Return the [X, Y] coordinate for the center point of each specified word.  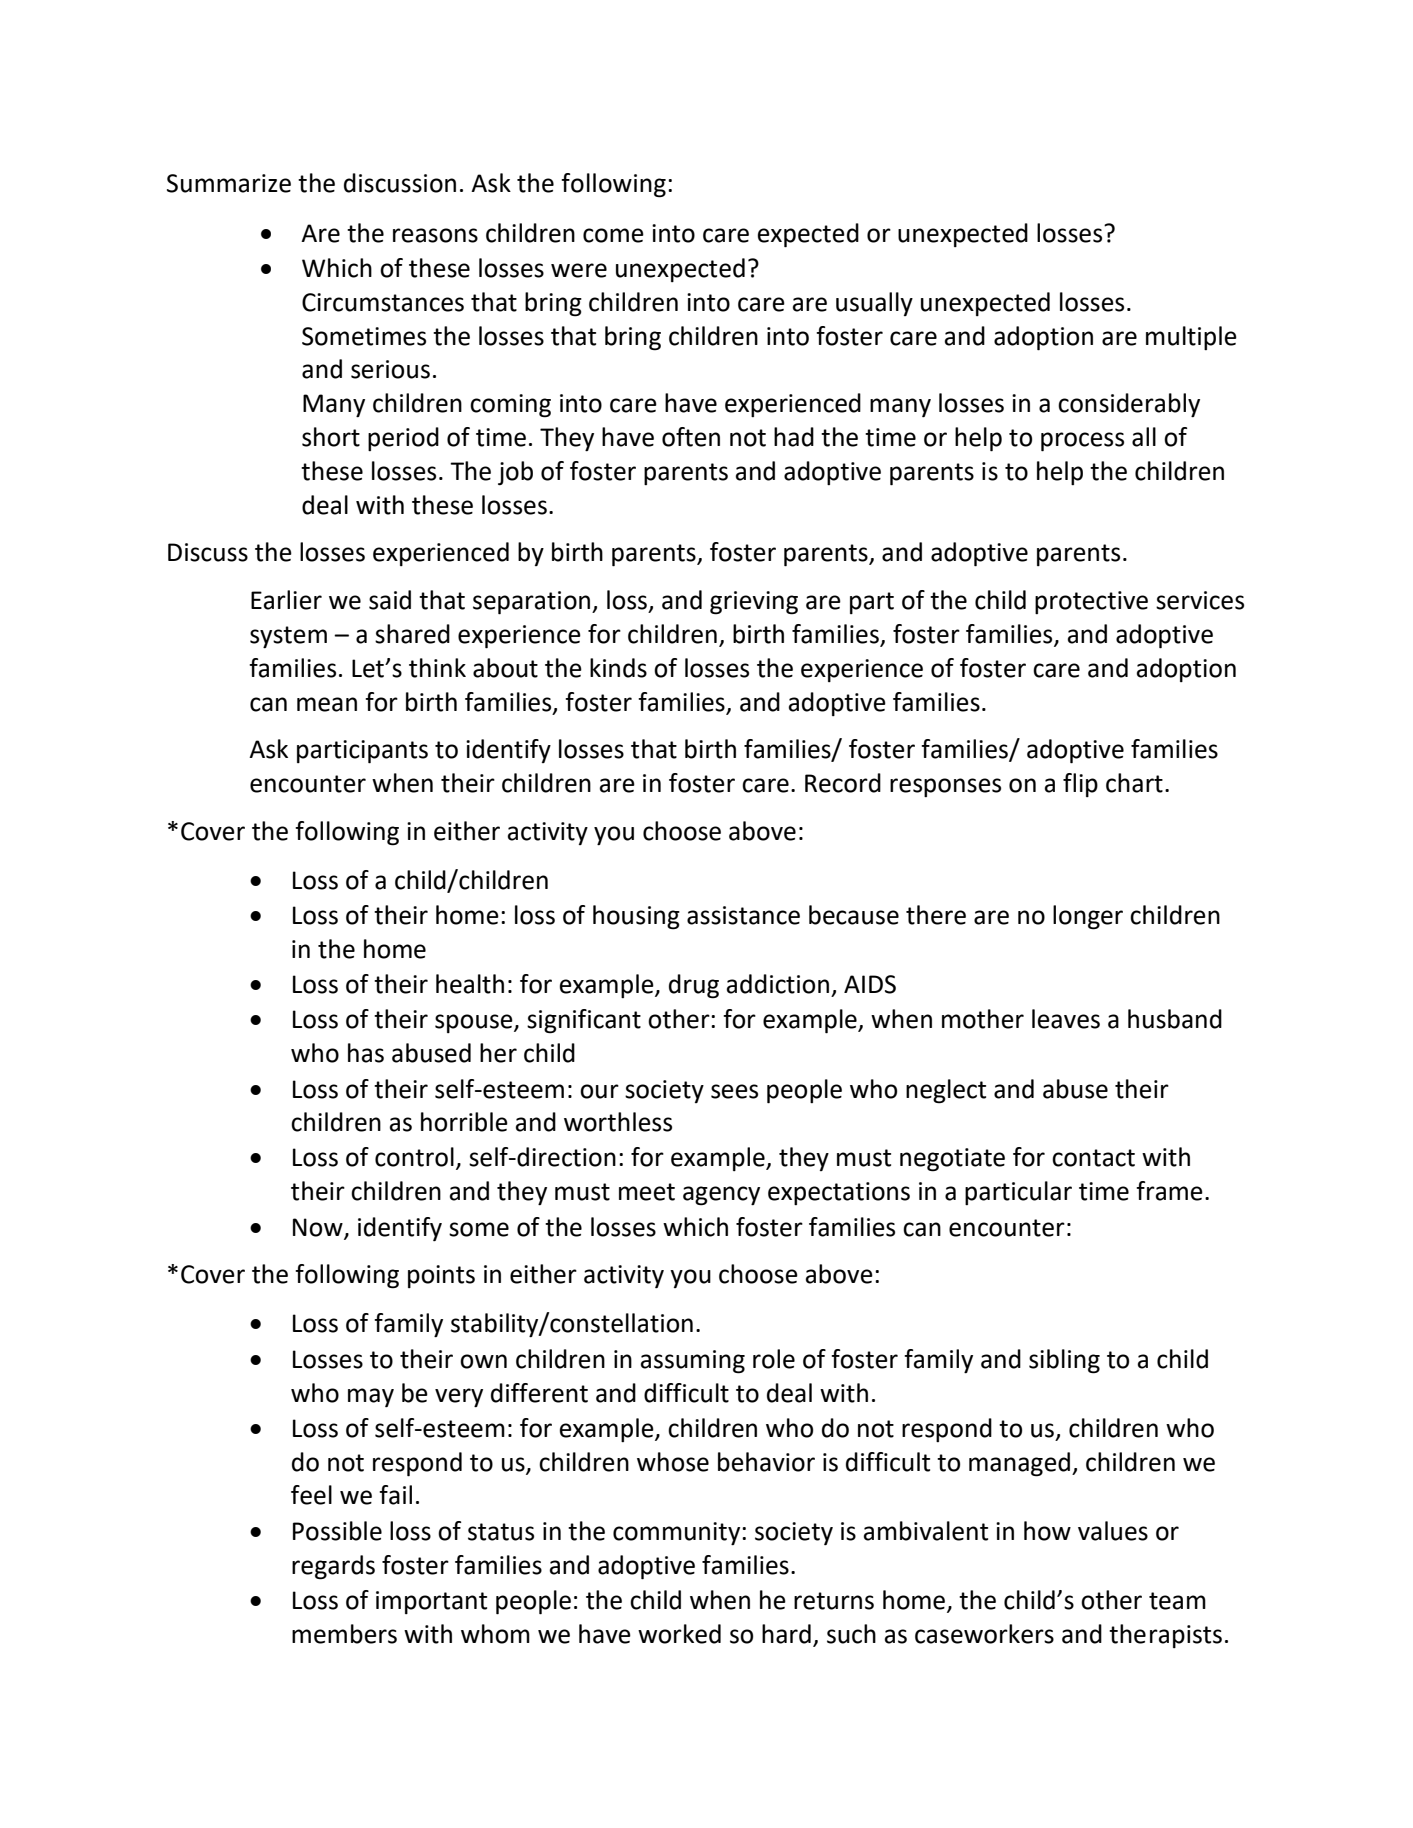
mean [327, 704]
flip [1080, 785]
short [331, 437]
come [613, 235]
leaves [1066, 1019]
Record [843, 783]
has [366, 1053]
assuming [693, 1362]
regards [333, 1567]
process [1082, 442]
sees [734, 1091]
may [371, 1397]
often [691, 437]
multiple [1191, 338]
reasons [435, 235]
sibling [1064, 1361]
